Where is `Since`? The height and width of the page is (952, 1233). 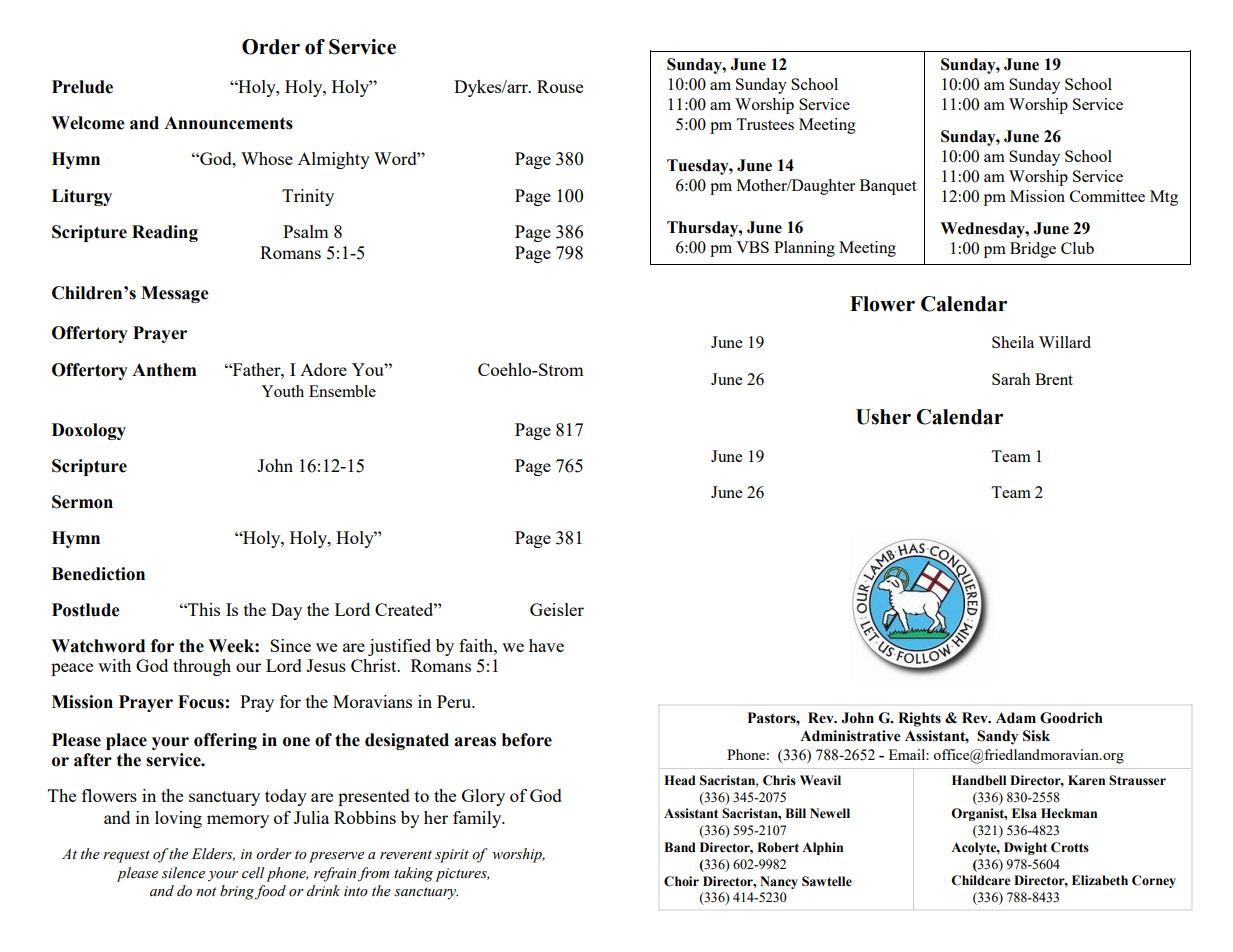
Since is located at coordinates (290, 645).
